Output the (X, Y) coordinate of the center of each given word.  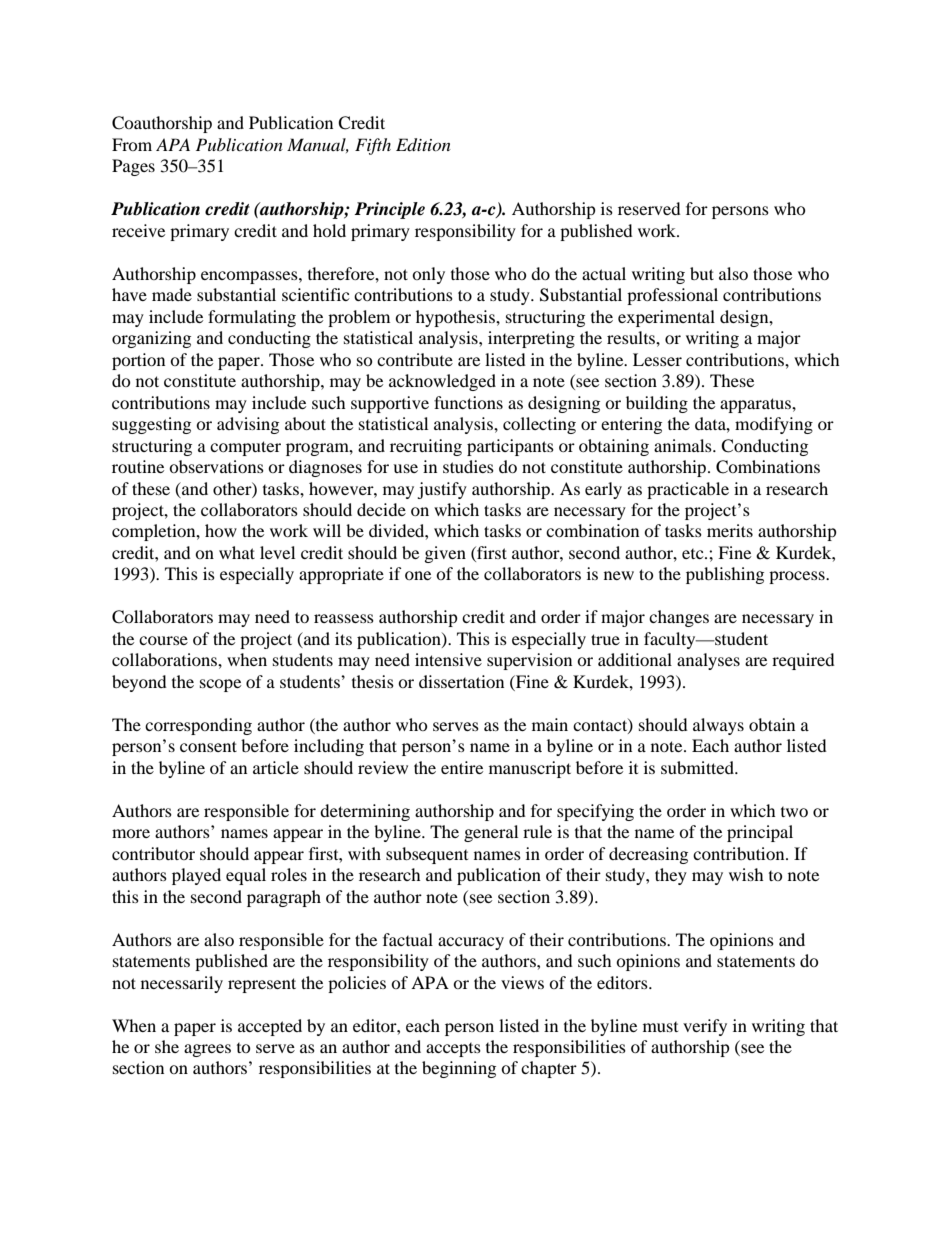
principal (760, 833)
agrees (207, 1050)
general (491, 833)
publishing (725, 575)
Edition (423, 145)
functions (468, 402)
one (418, 575)
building (657, 404)
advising (248, 425)
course (163, 640)
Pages (133, 167)
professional (672, 296)
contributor (153, 853)
